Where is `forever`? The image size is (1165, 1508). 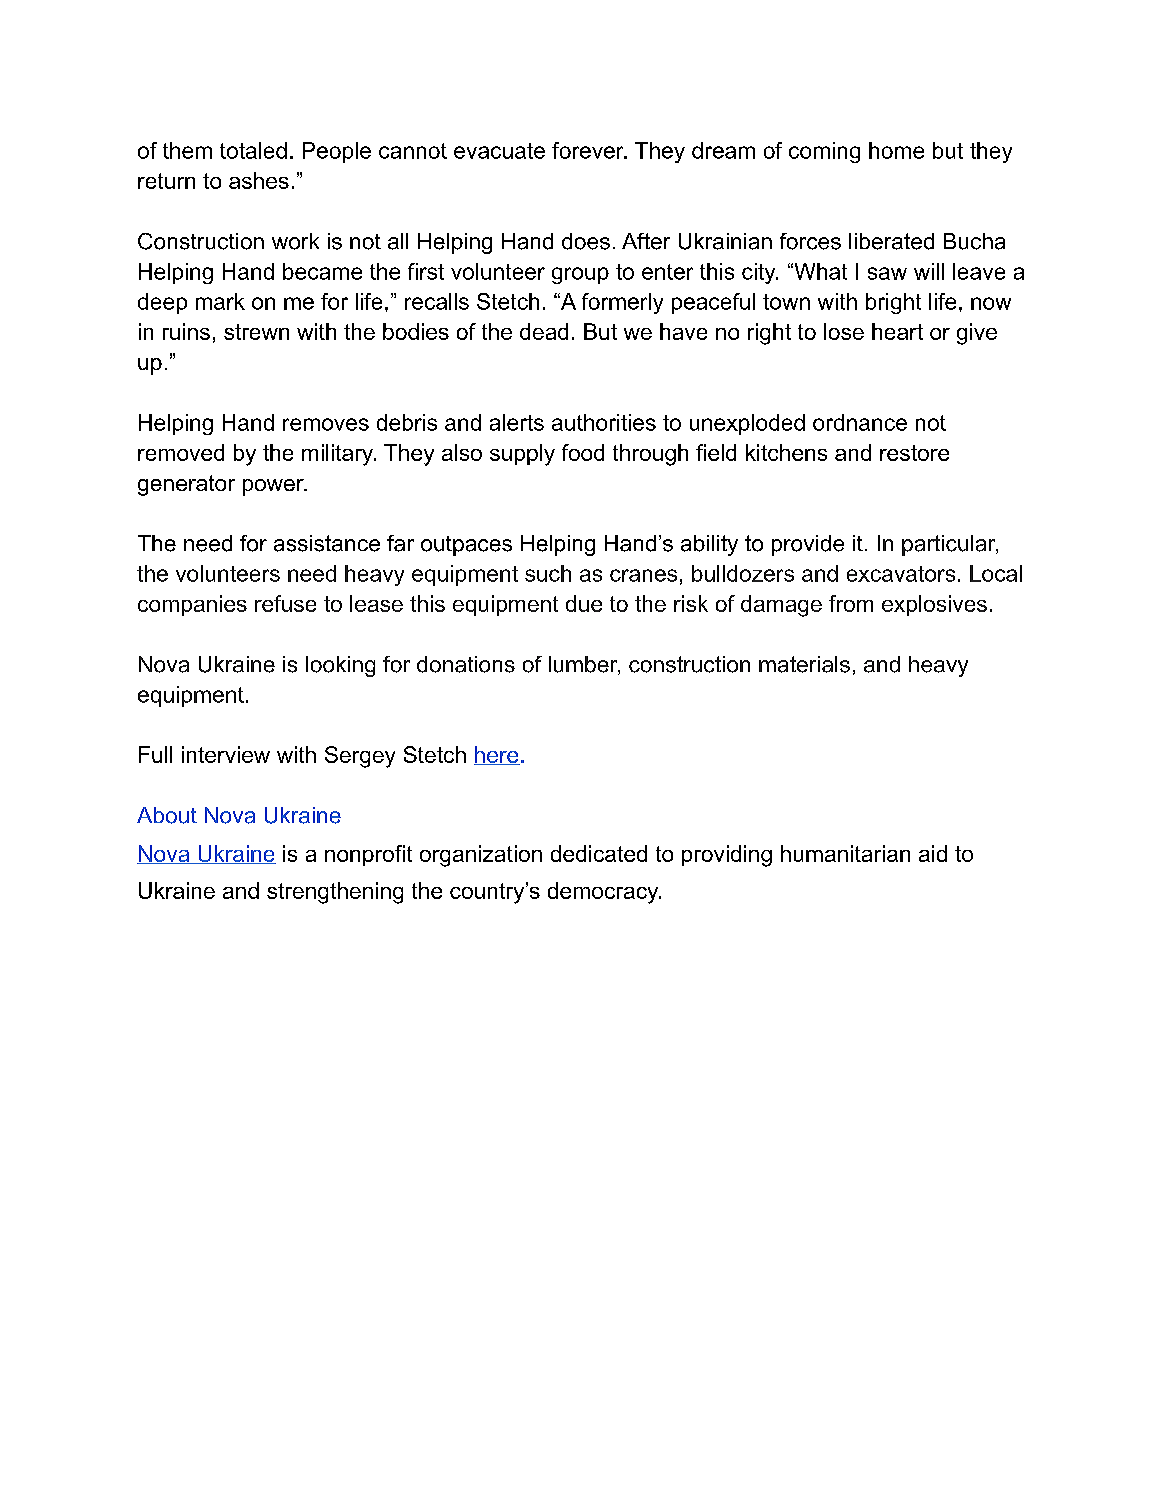
forever is located at coordinates (589, 150).
